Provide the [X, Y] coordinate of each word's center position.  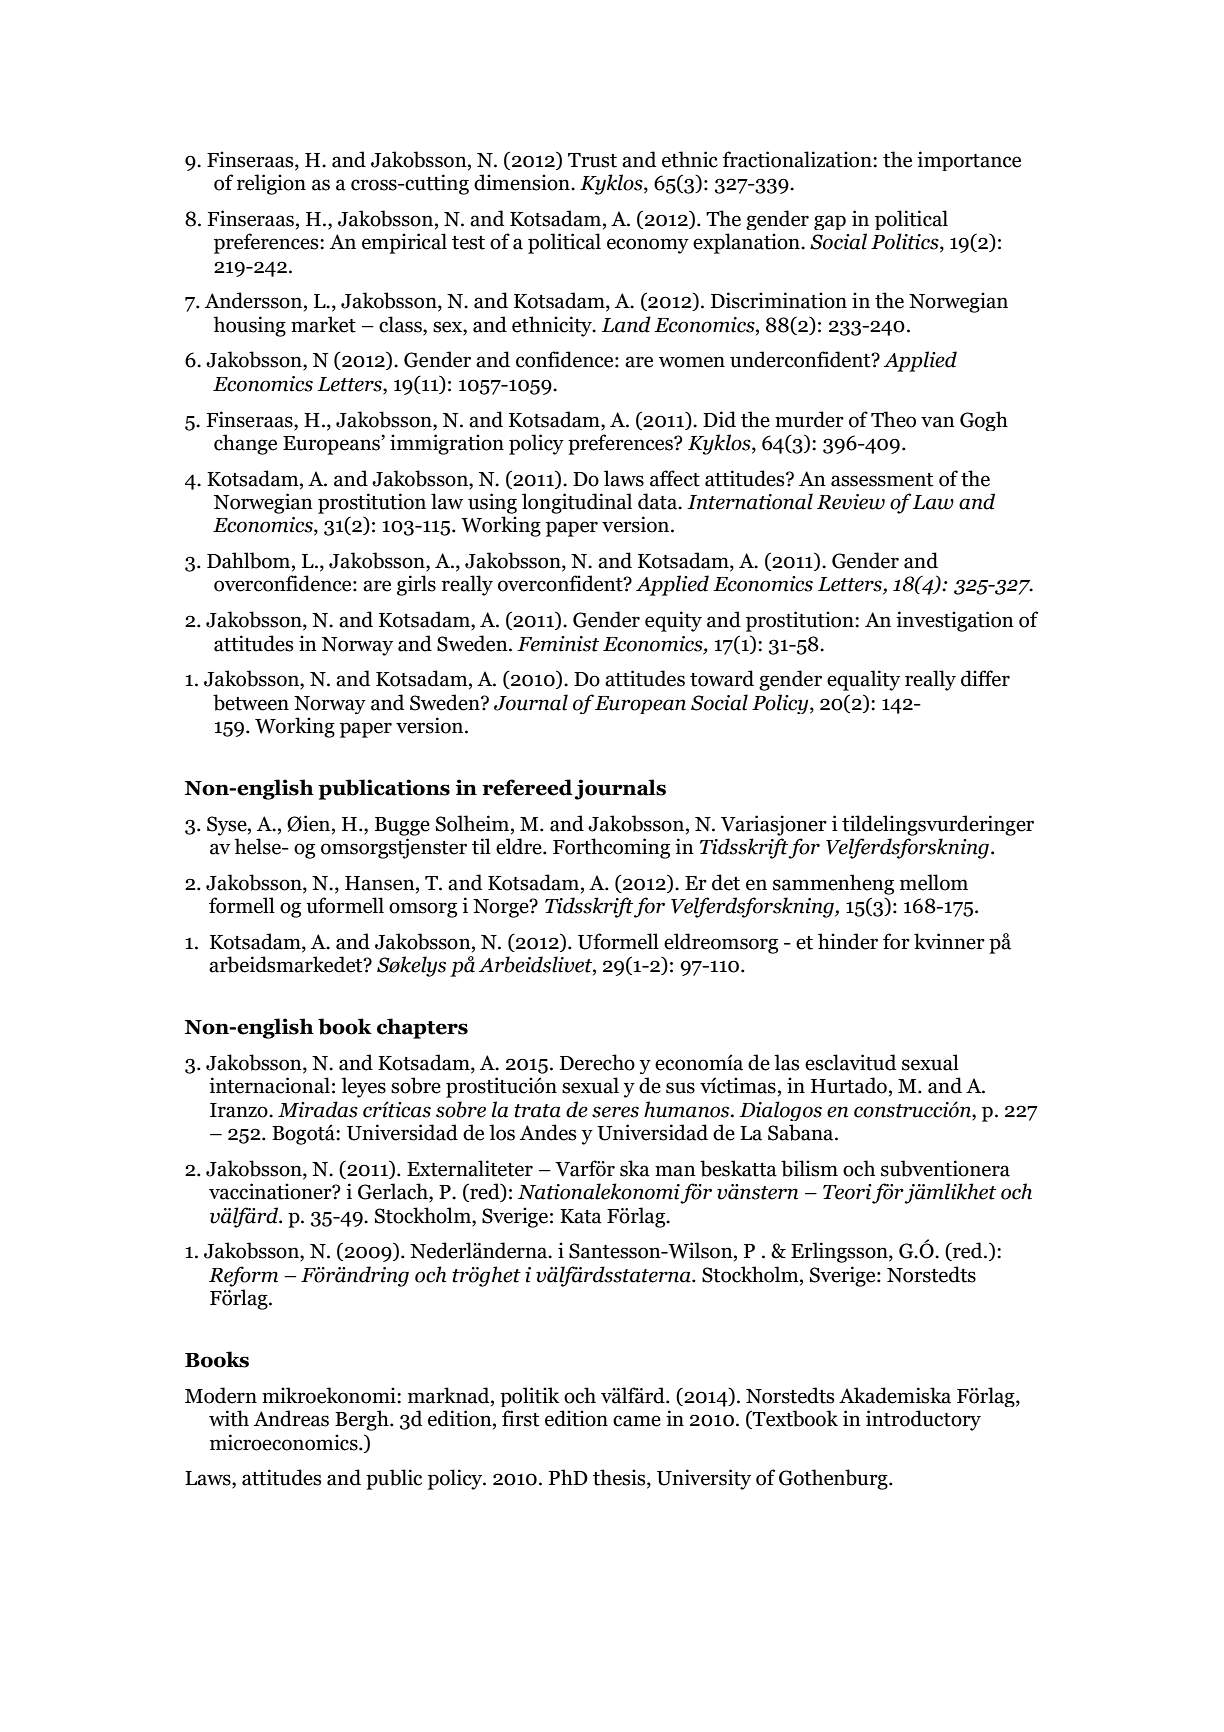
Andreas [291, 1418]
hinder [848, 941]
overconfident [561, 583]
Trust [592, 160]
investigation [955, 621]
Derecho [597, 1062]
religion [271, 184]
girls [416, 585]
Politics [906, 242]
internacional [269, 1085]
